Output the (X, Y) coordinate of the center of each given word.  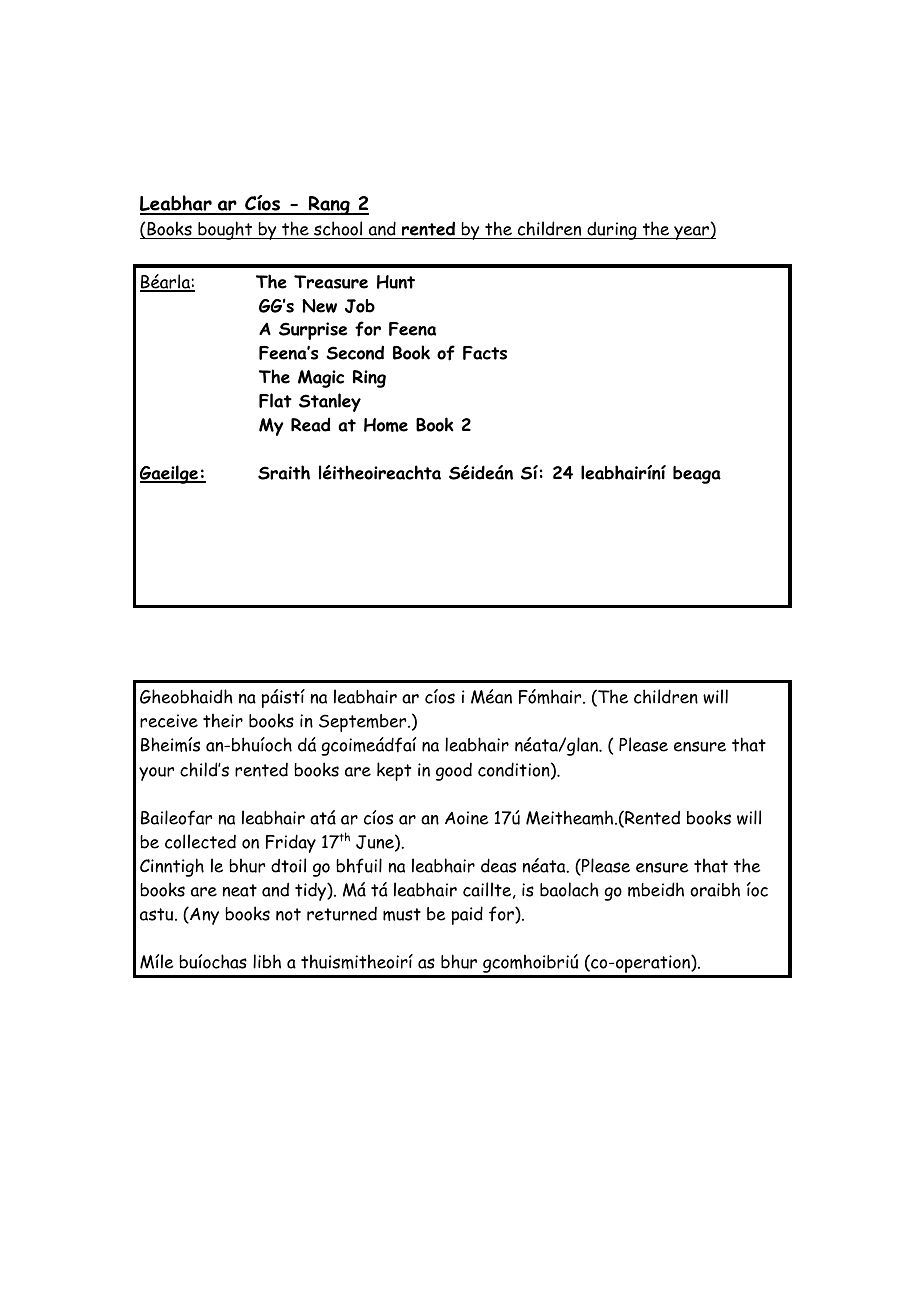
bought (225, 230)
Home (386, 425)
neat (240, 890)
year (692, 233)
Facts (485, 353)
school (338, 228)
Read (310, 424)
